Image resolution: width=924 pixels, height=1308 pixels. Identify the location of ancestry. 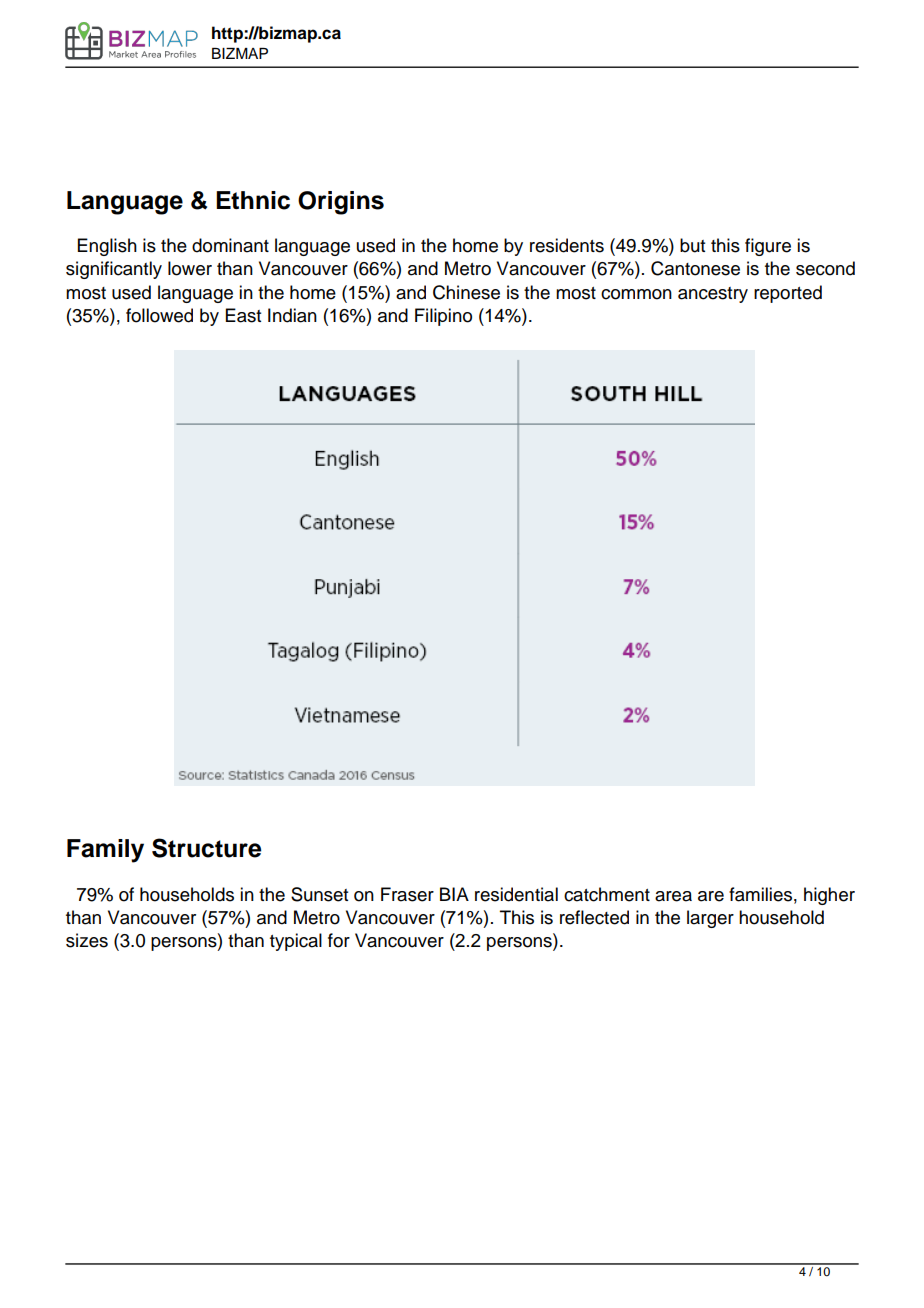
(713, 295).
